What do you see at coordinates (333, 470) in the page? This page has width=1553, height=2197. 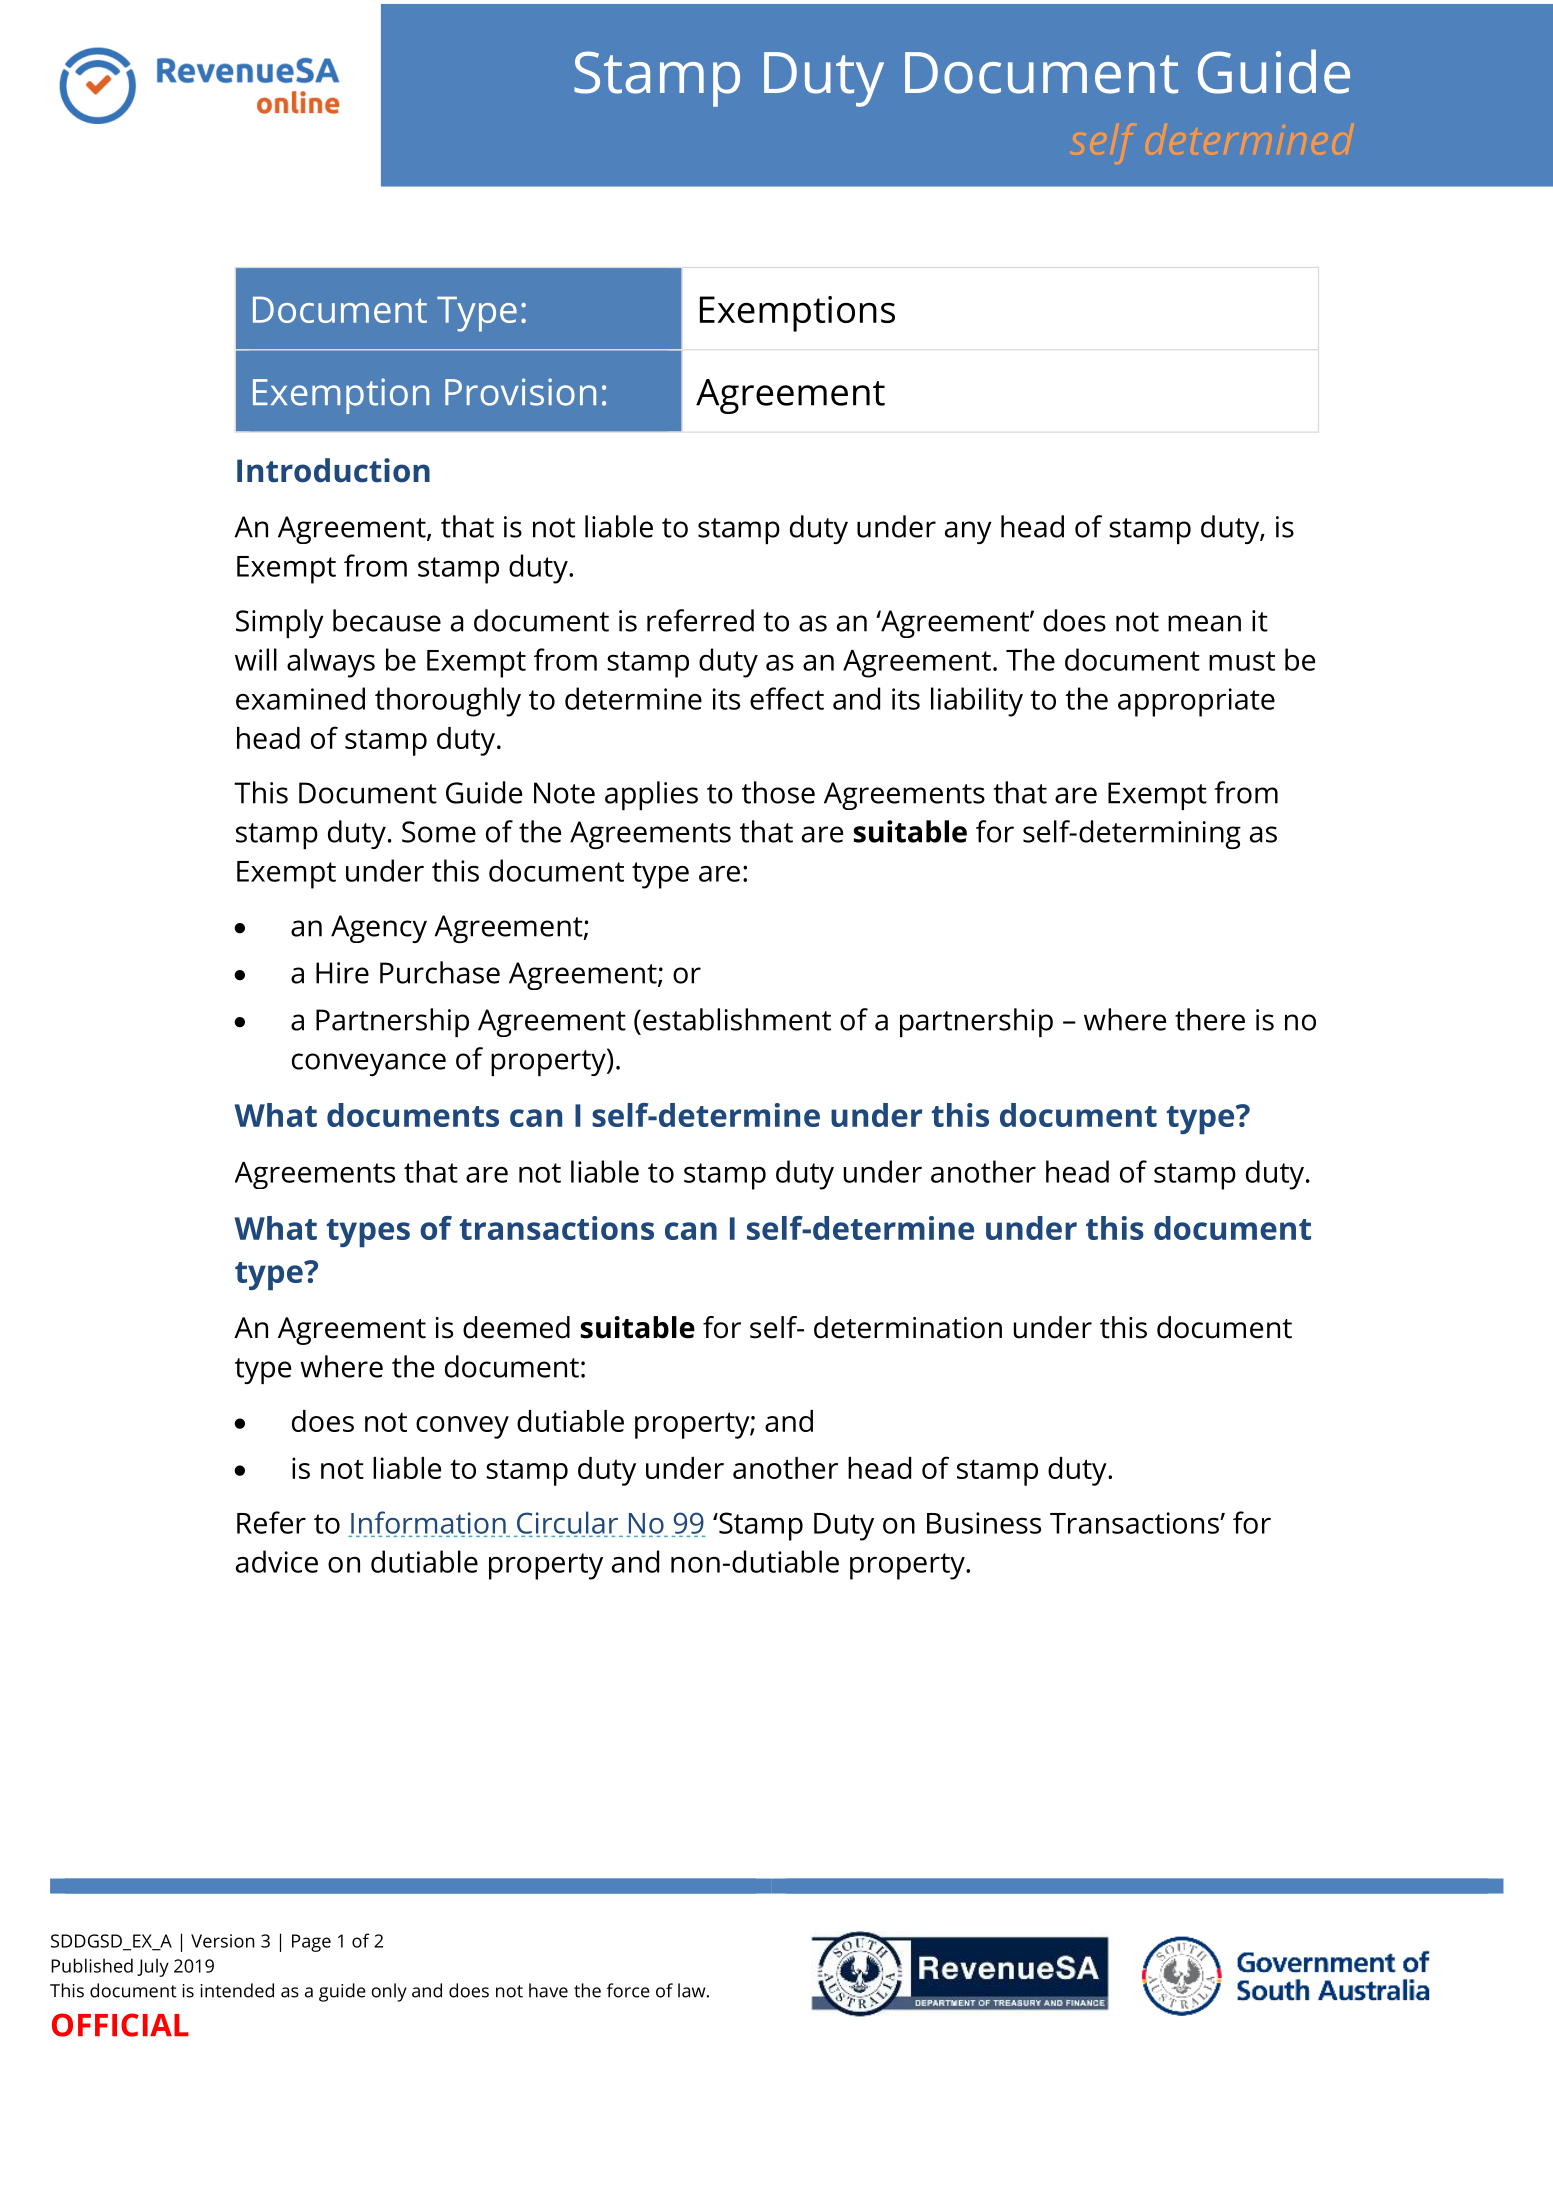 I see `Introduction` at bounding box center [333, 470].
